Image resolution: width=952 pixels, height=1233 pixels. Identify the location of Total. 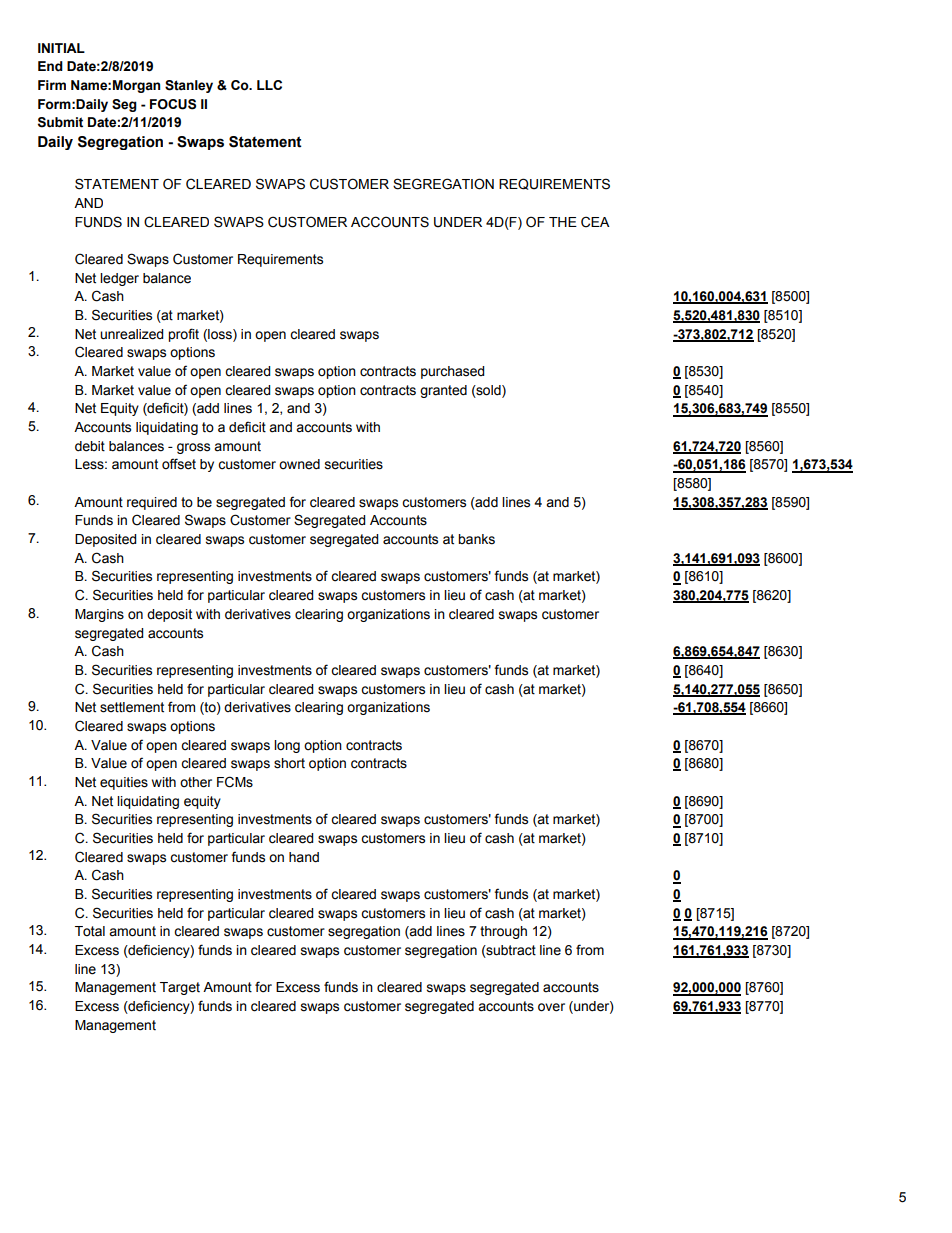
(90, 931).
